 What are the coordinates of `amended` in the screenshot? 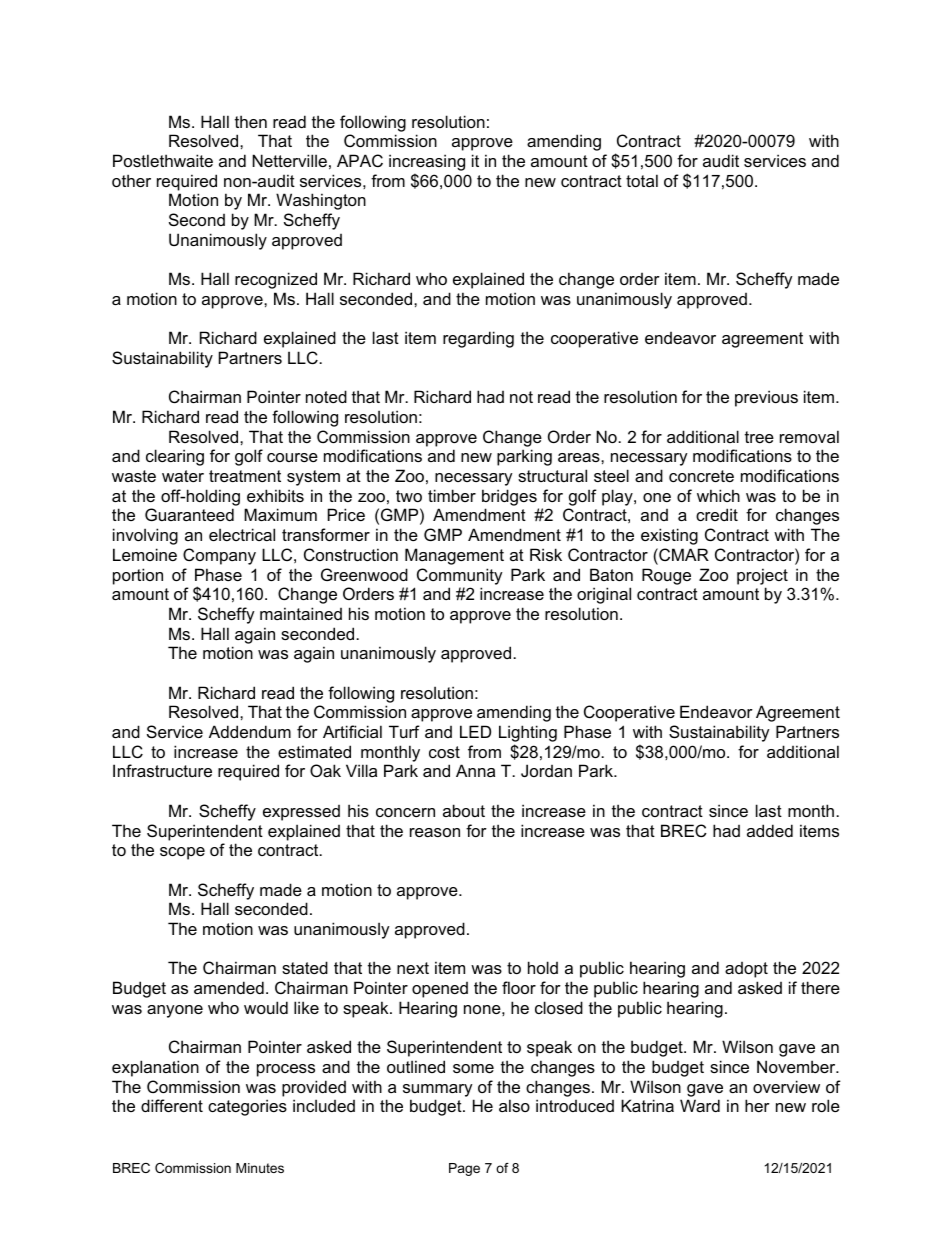 It's located at (229, 987).
